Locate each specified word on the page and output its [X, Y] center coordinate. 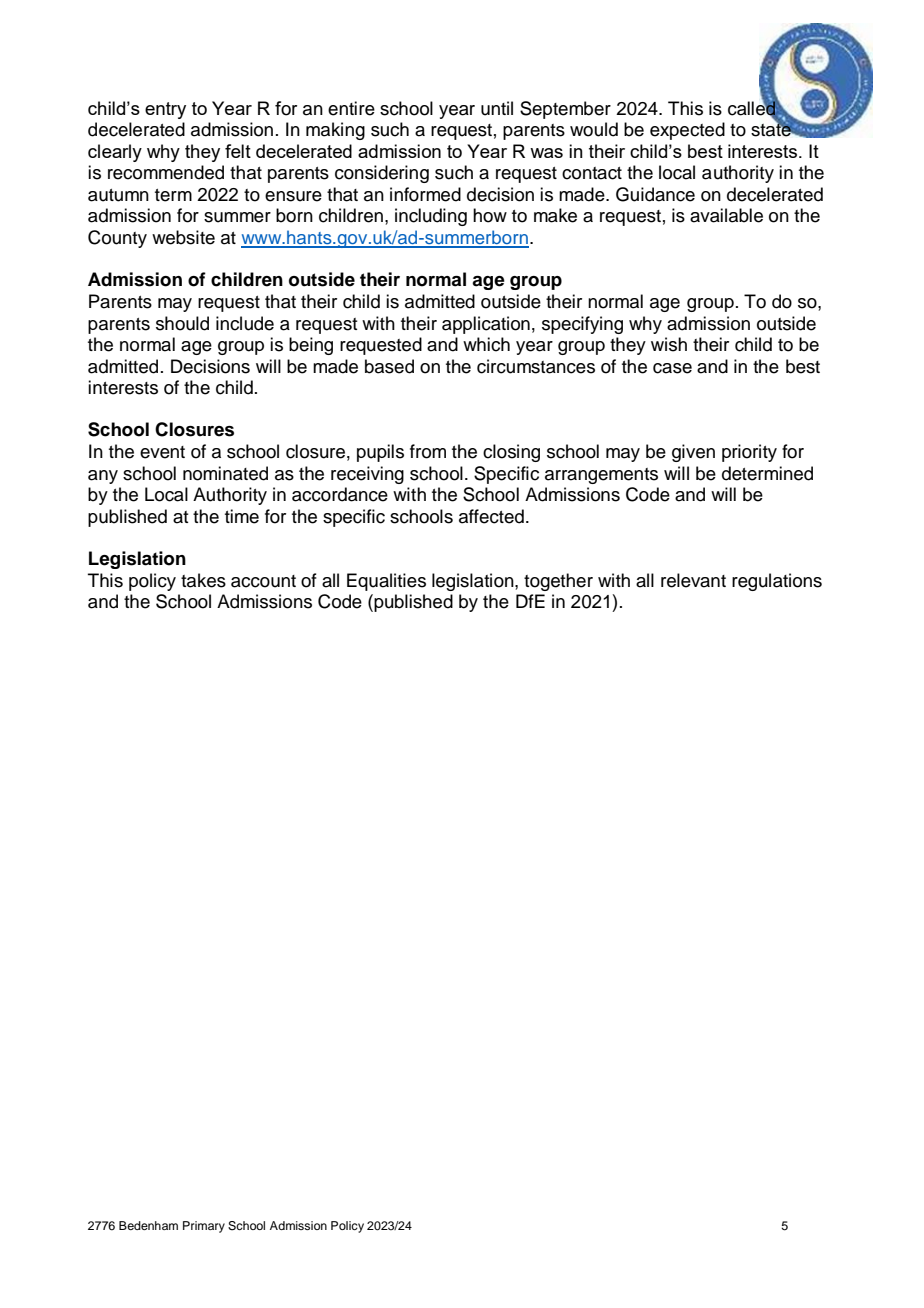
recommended [166, 172]
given [693, 453]
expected [687, 131]
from [428, 451]
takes [203, 580]
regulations [777, 582]
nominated [225, 473]
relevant [693, 580]
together [558, 582]
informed [425, 194]
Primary [204, 1227]
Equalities [386, 582]
